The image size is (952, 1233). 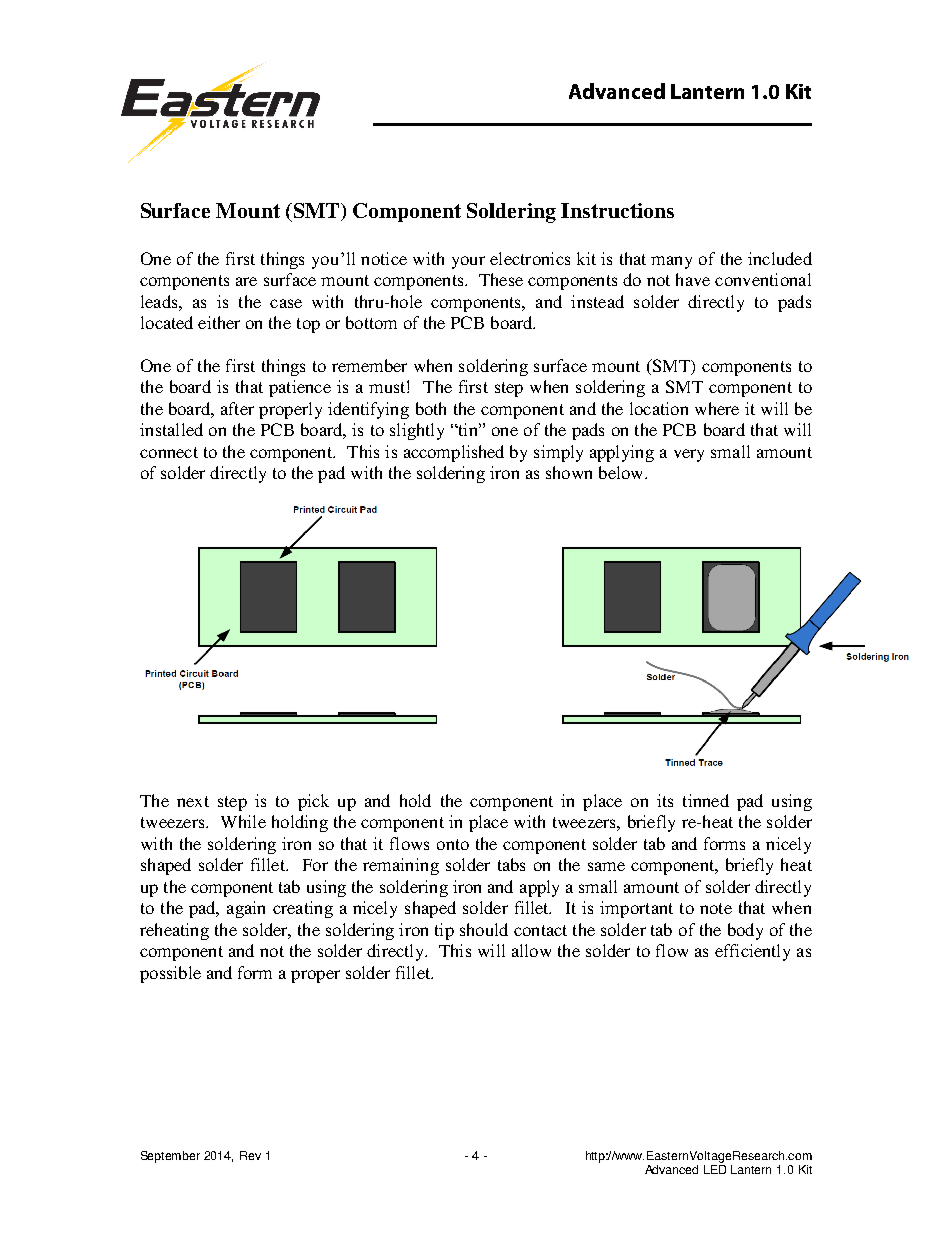 What do you see at coordinates (689, 455) in the screenshot?
I see `very` at bounding box center [689, 455].
